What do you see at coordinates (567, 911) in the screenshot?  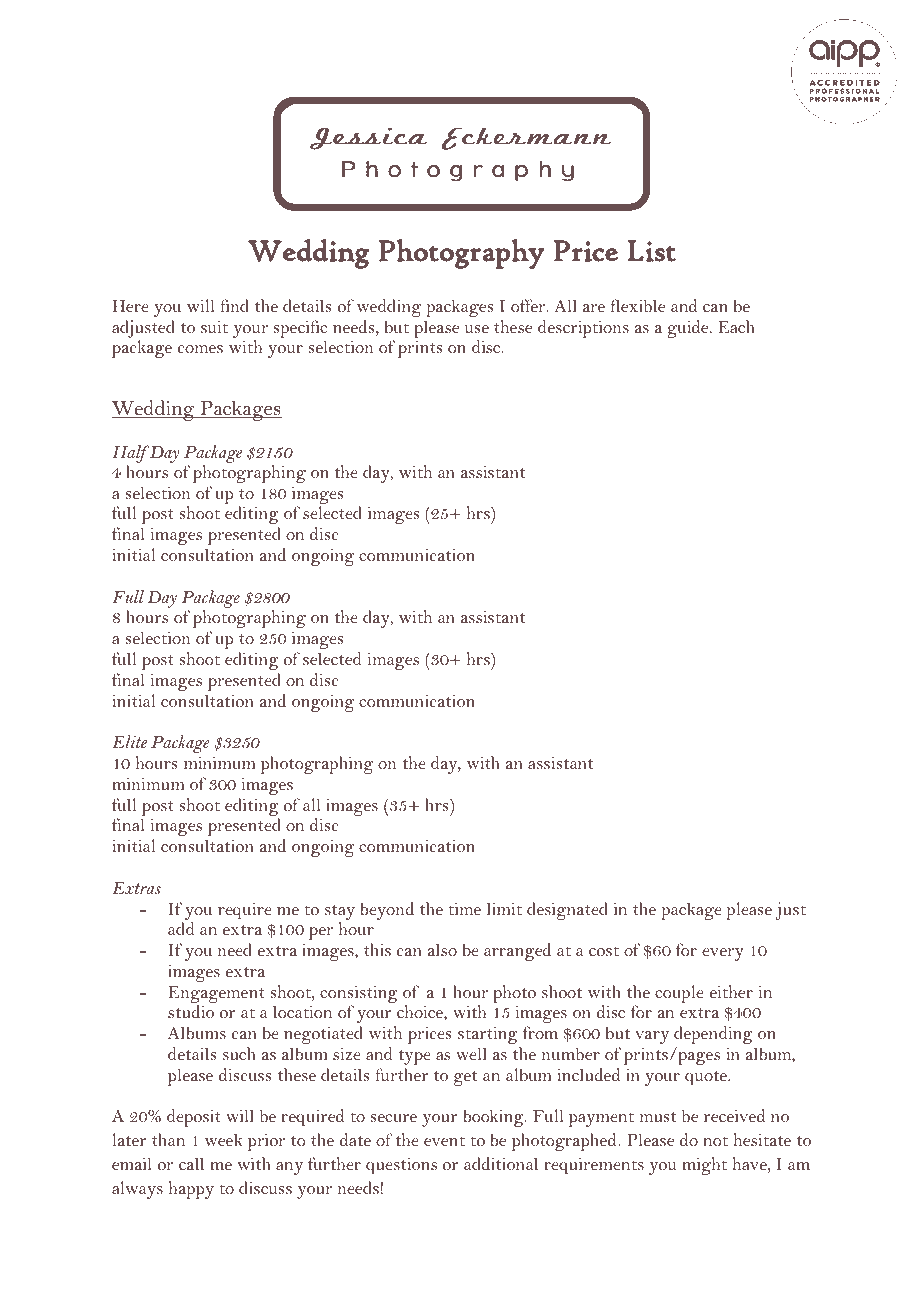 I see `designated` at bounding box center [567, 911].
